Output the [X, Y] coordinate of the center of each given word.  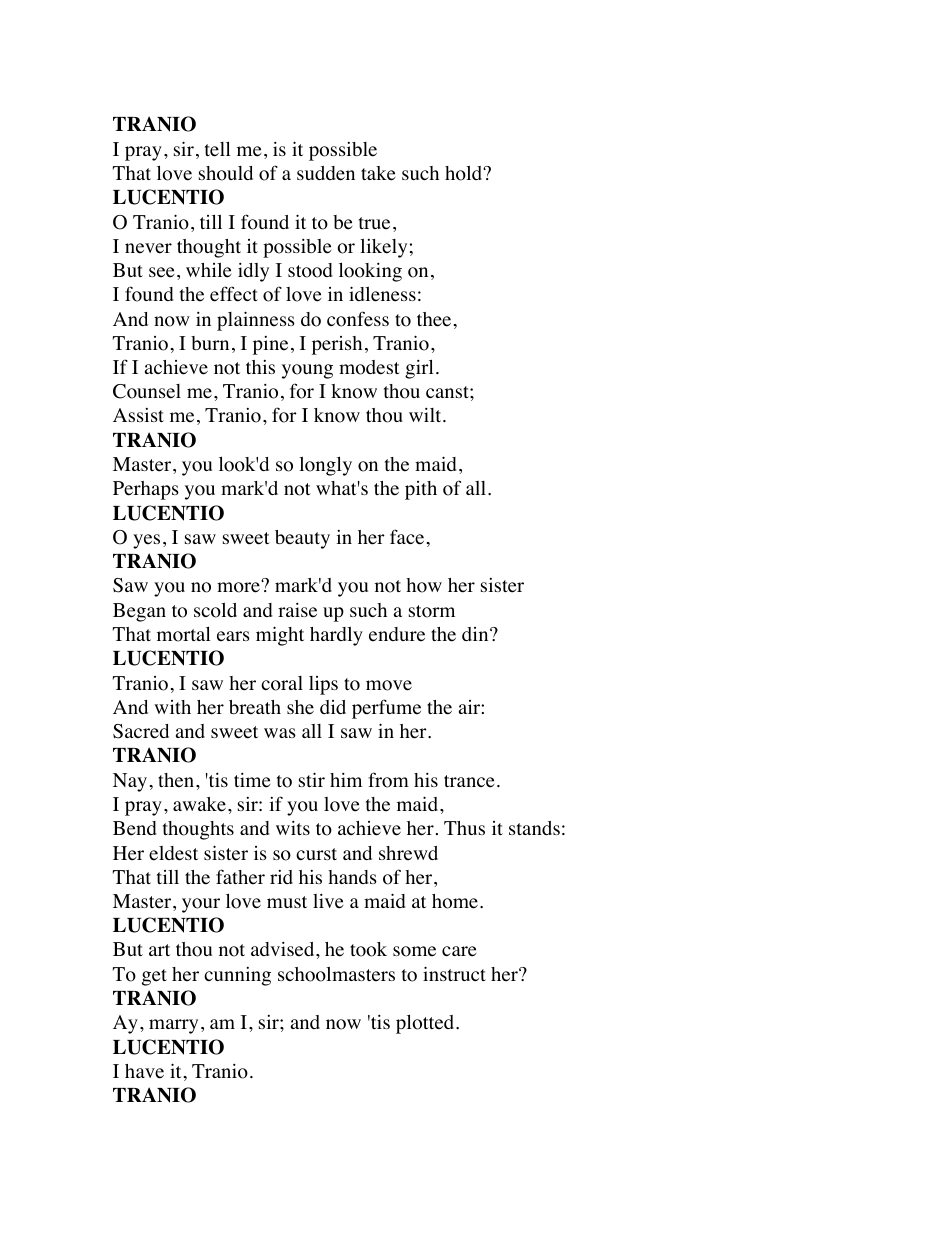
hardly [336, 636]
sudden [326, 173]
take [378, 173]
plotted [426, 1024]
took [368, 949]
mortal [184, 634]
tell [218, 149]
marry [173, 1026]
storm [432, 611]
